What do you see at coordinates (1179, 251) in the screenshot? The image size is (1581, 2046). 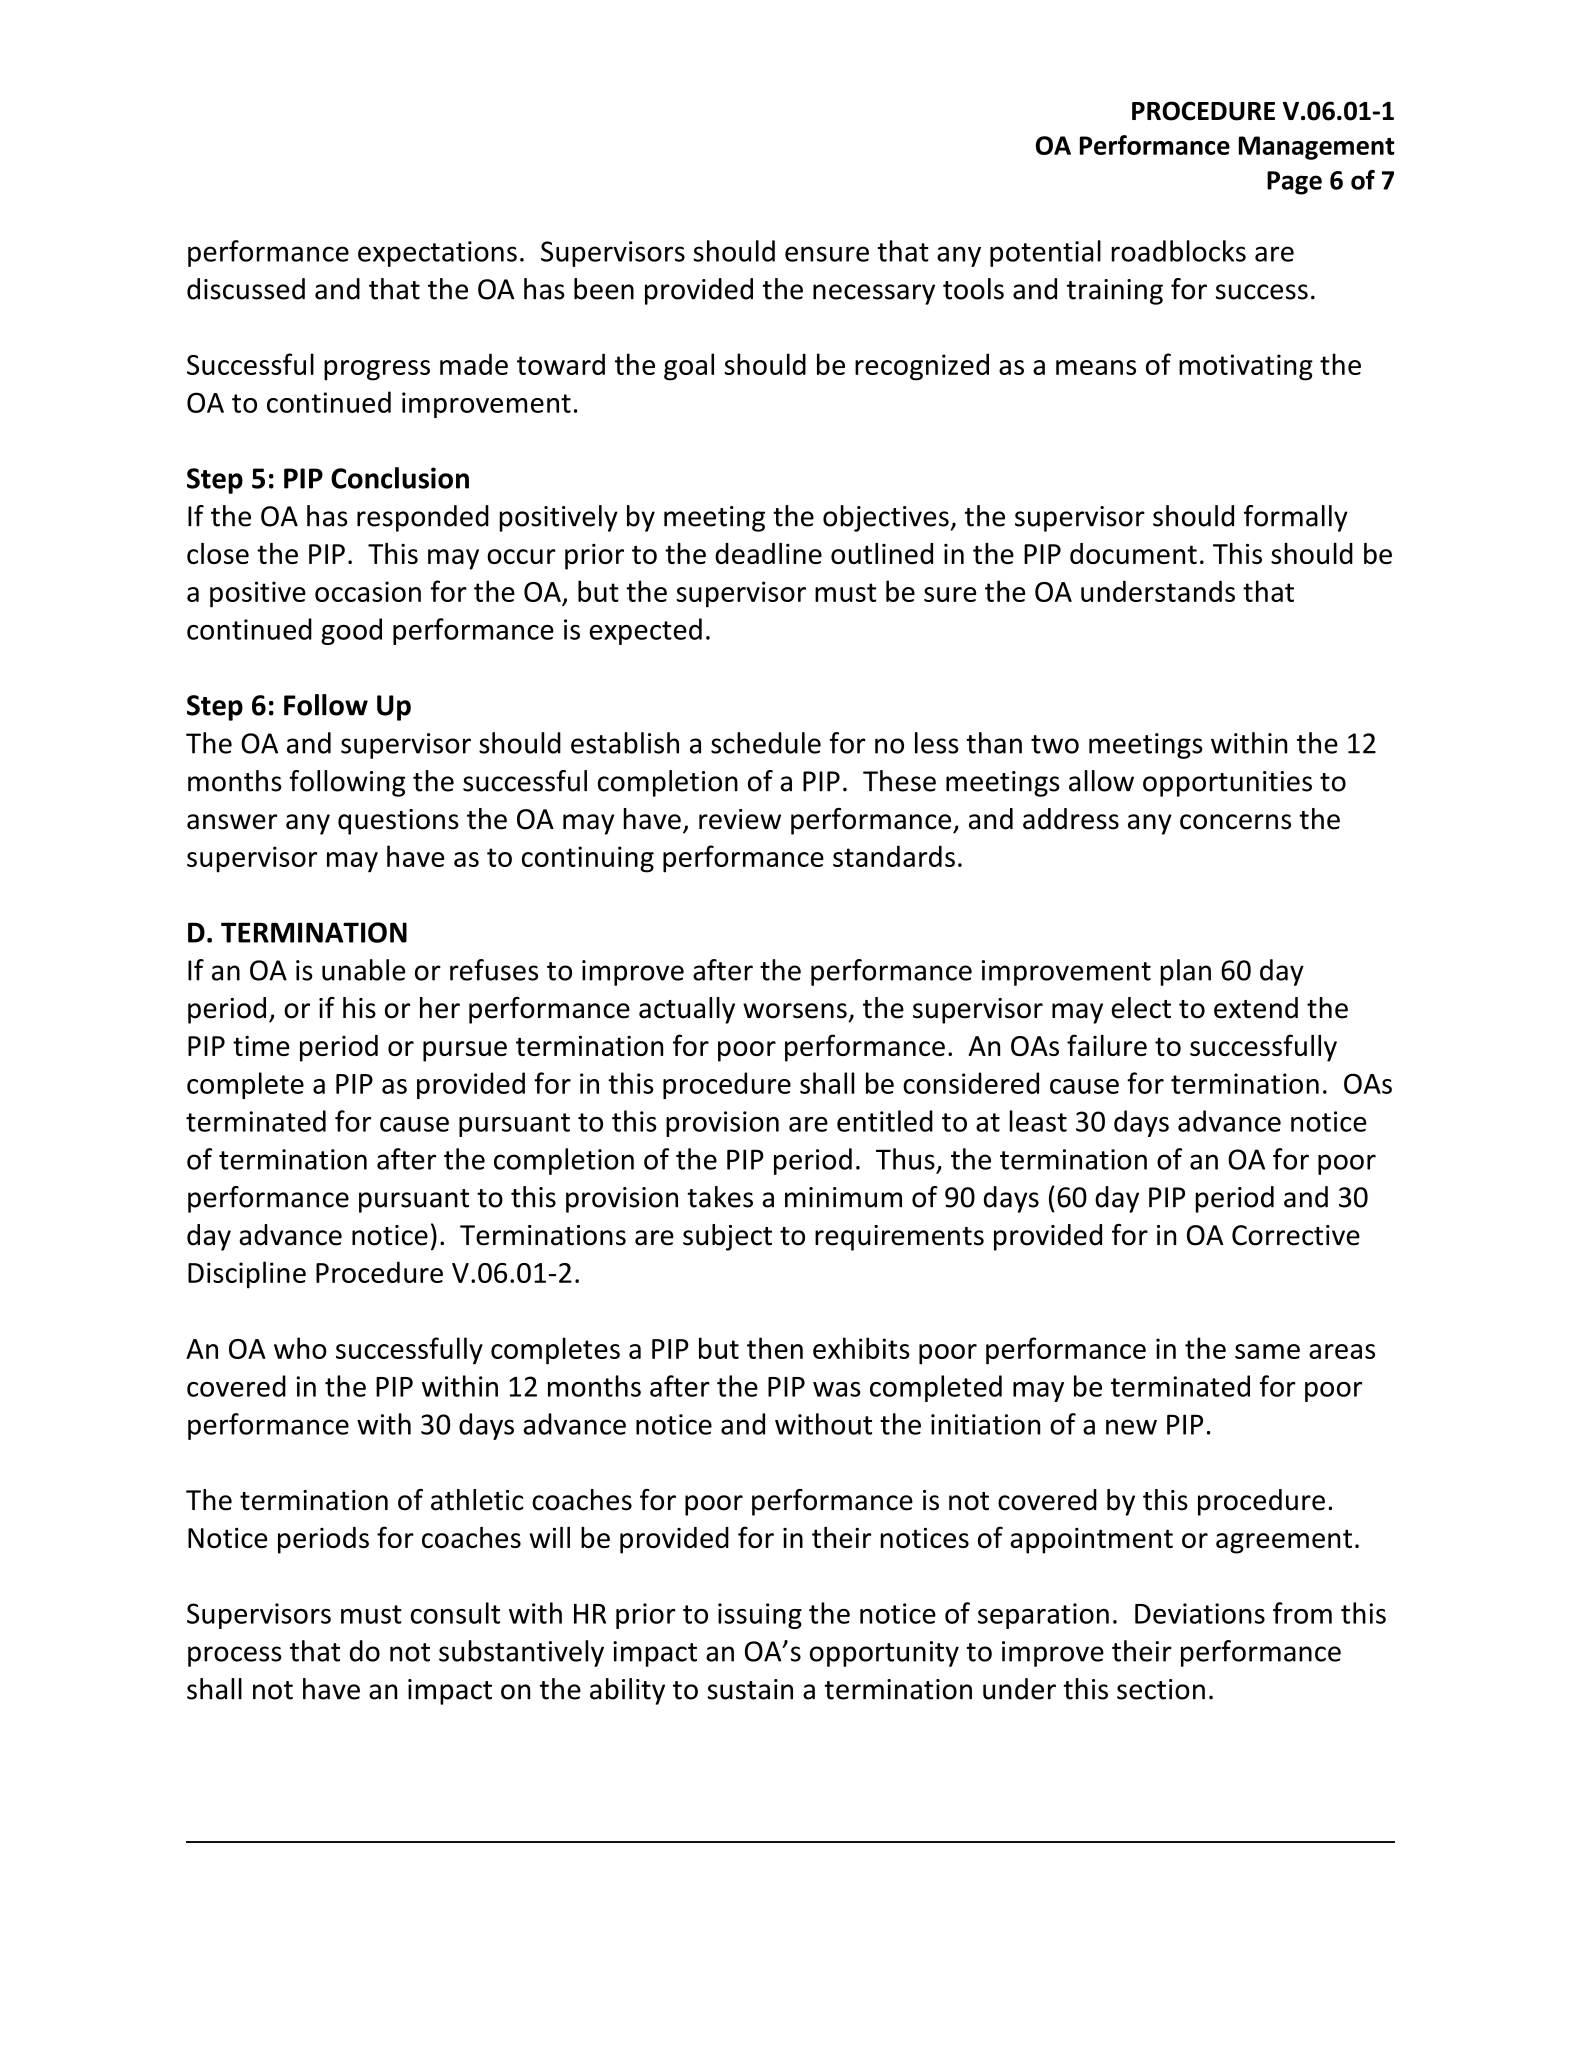 I see `roadblocks` at bounding box center [1179, 251].
